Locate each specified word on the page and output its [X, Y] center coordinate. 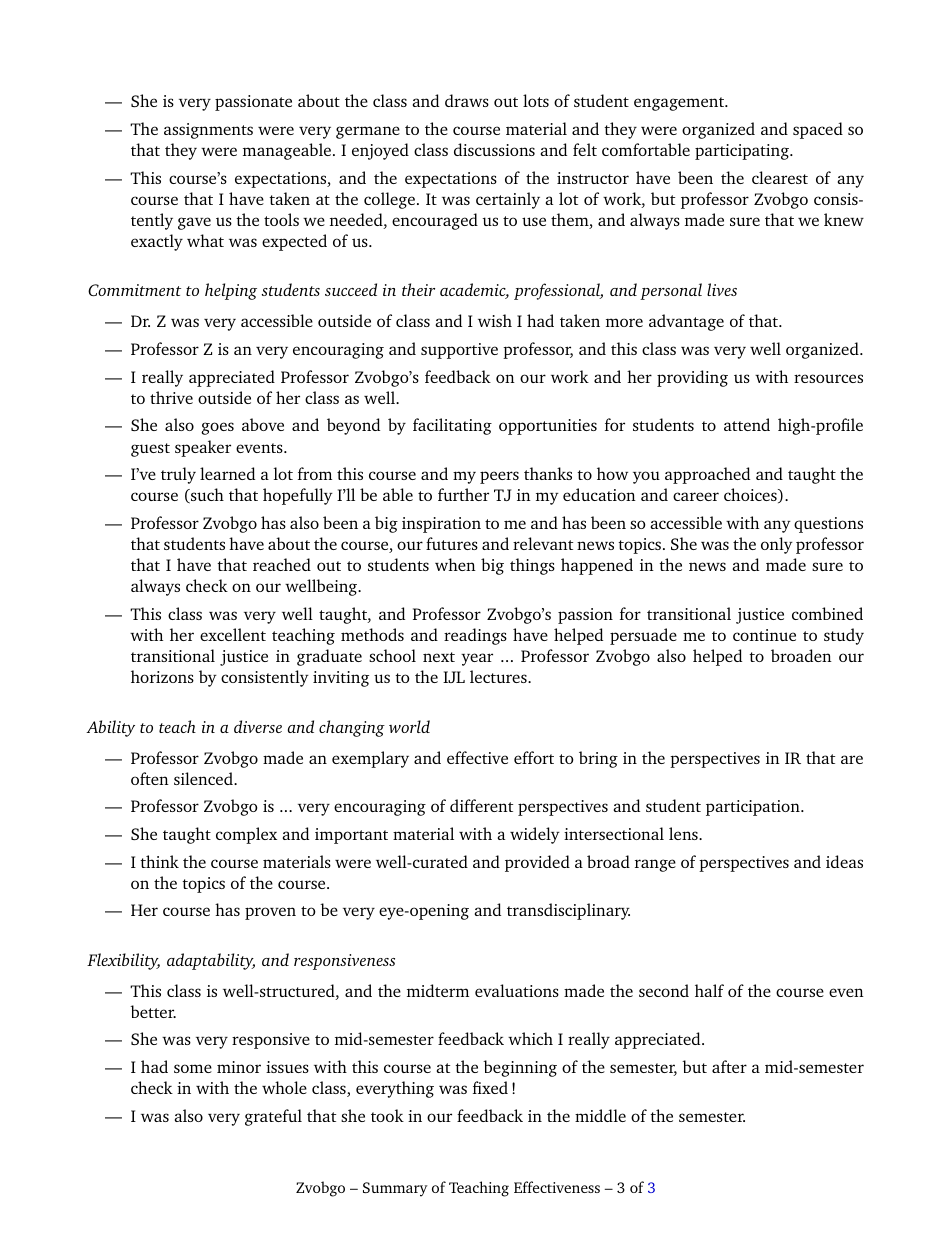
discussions [494, 149]
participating [743, 152]
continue [764, 635]
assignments [208, 131]
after [729, 1066]
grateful [273, 1117]
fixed [490, 1087]
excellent [233, 634]
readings [475, 636]
